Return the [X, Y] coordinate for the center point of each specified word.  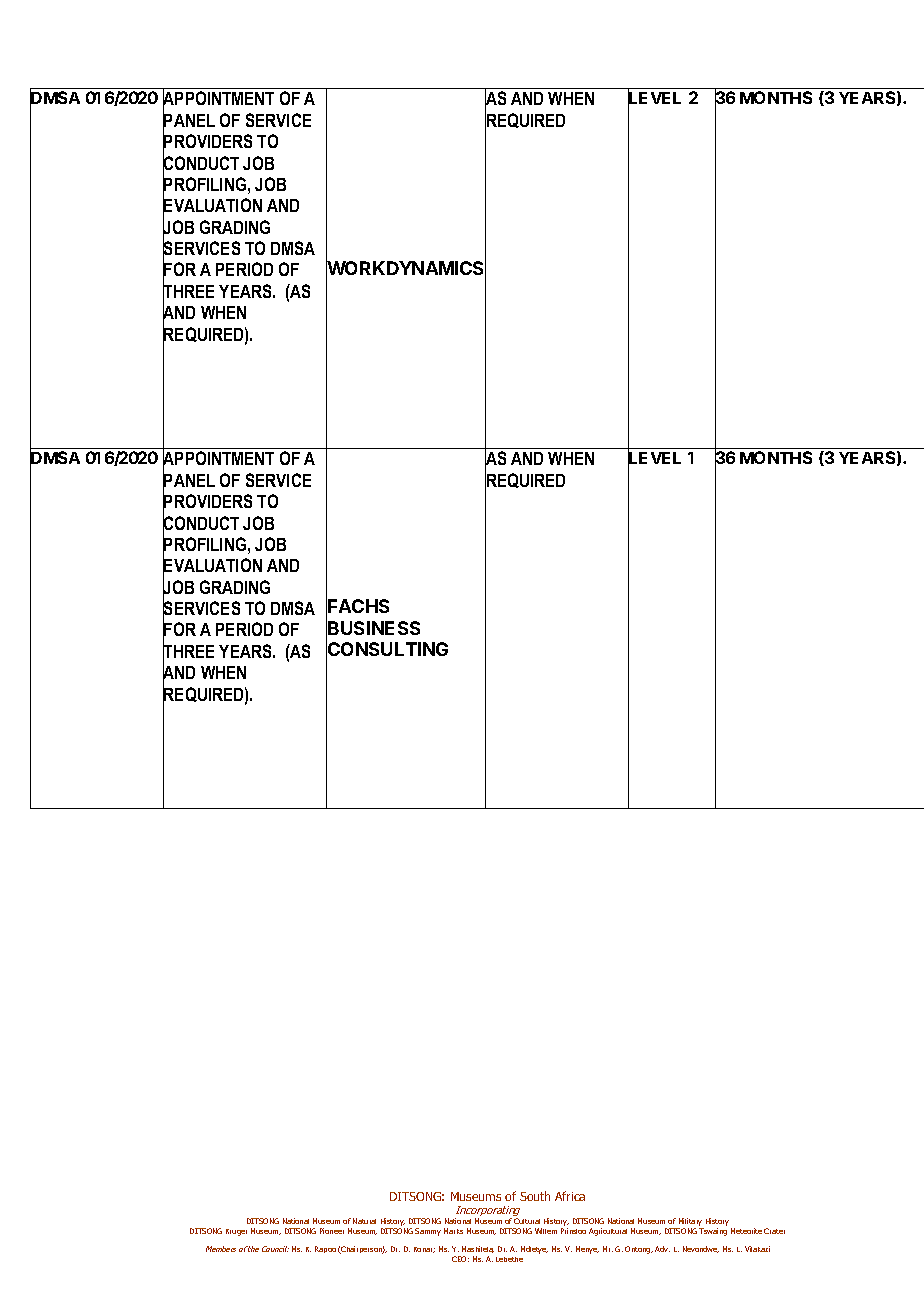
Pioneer [332, 1231]
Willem [546, 1231]
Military [690, 1223]
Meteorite [746, 1231]
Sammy [428, 1232]
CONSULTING [387, 649]
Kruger [236, 1232]
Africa [570, 1196]
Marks [453, 1231]
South [535, 1196]
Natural [364, 1221]
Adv [662, 1249]
